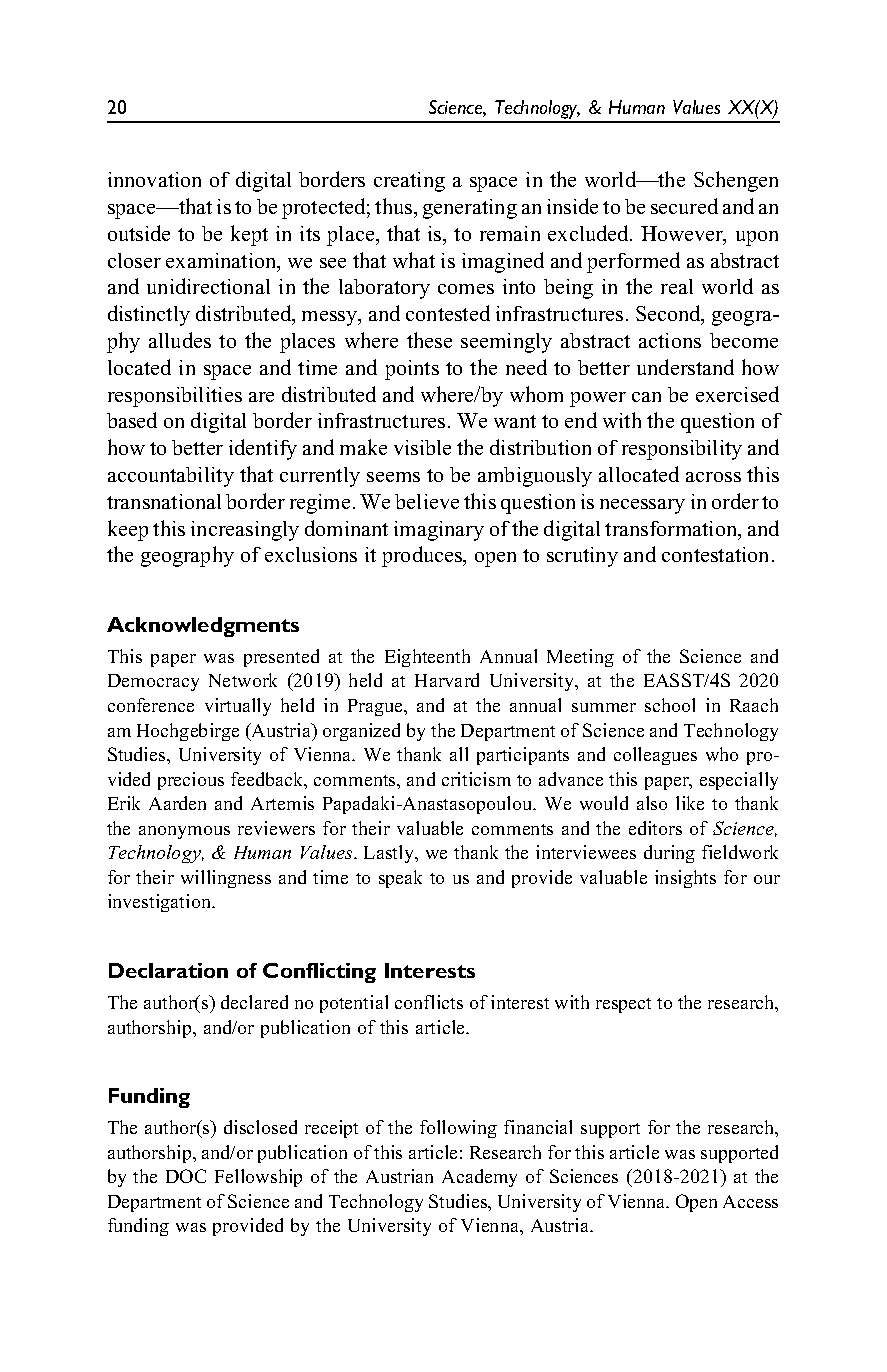  Describe the element at coordinates (186, 1176) in the image. I see `DOC` at that location.
